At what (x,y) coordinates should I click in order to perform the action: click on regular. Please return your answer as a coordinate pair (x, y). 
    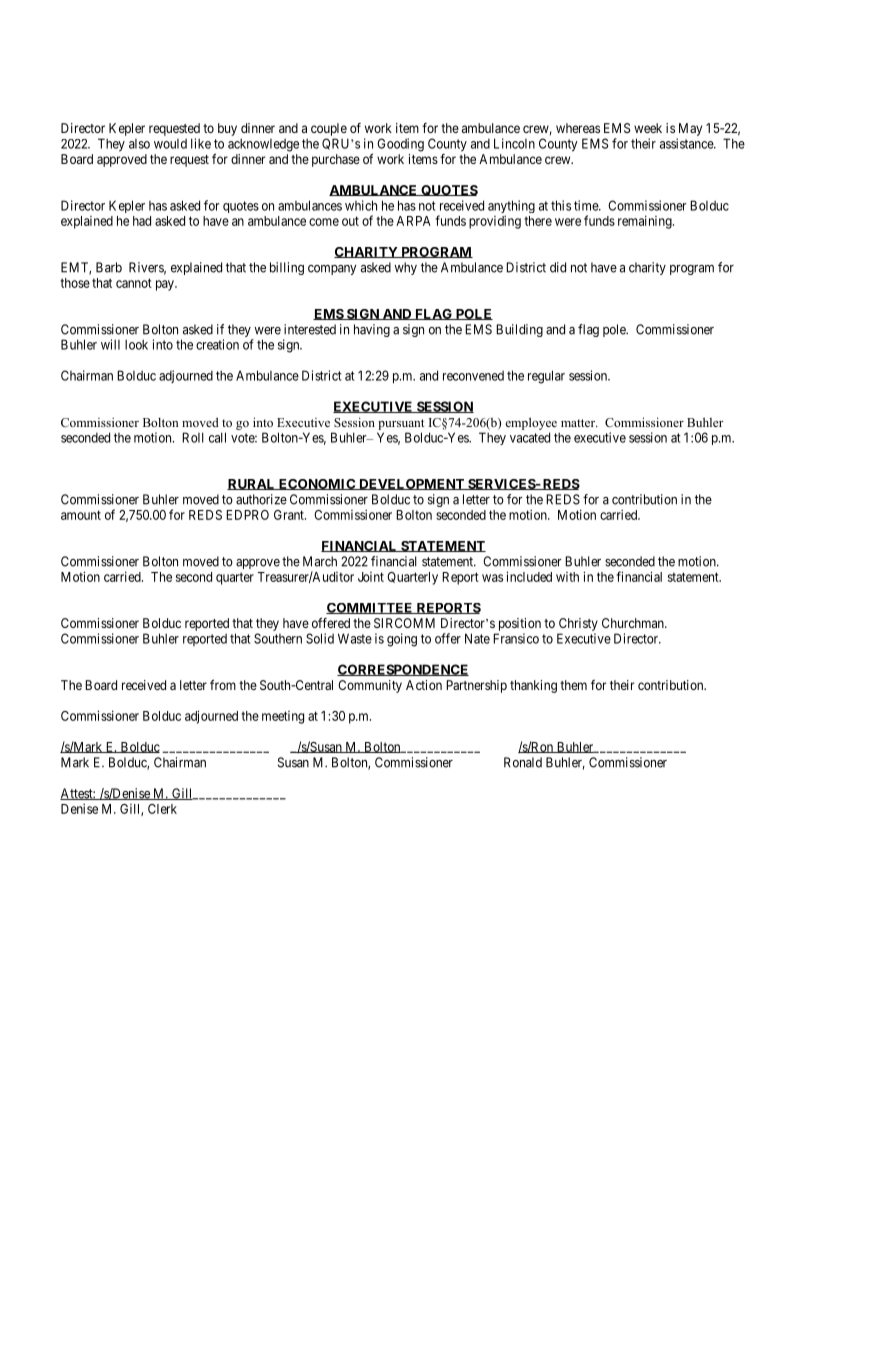
    Looking at the image, I should click on (546, 377).
